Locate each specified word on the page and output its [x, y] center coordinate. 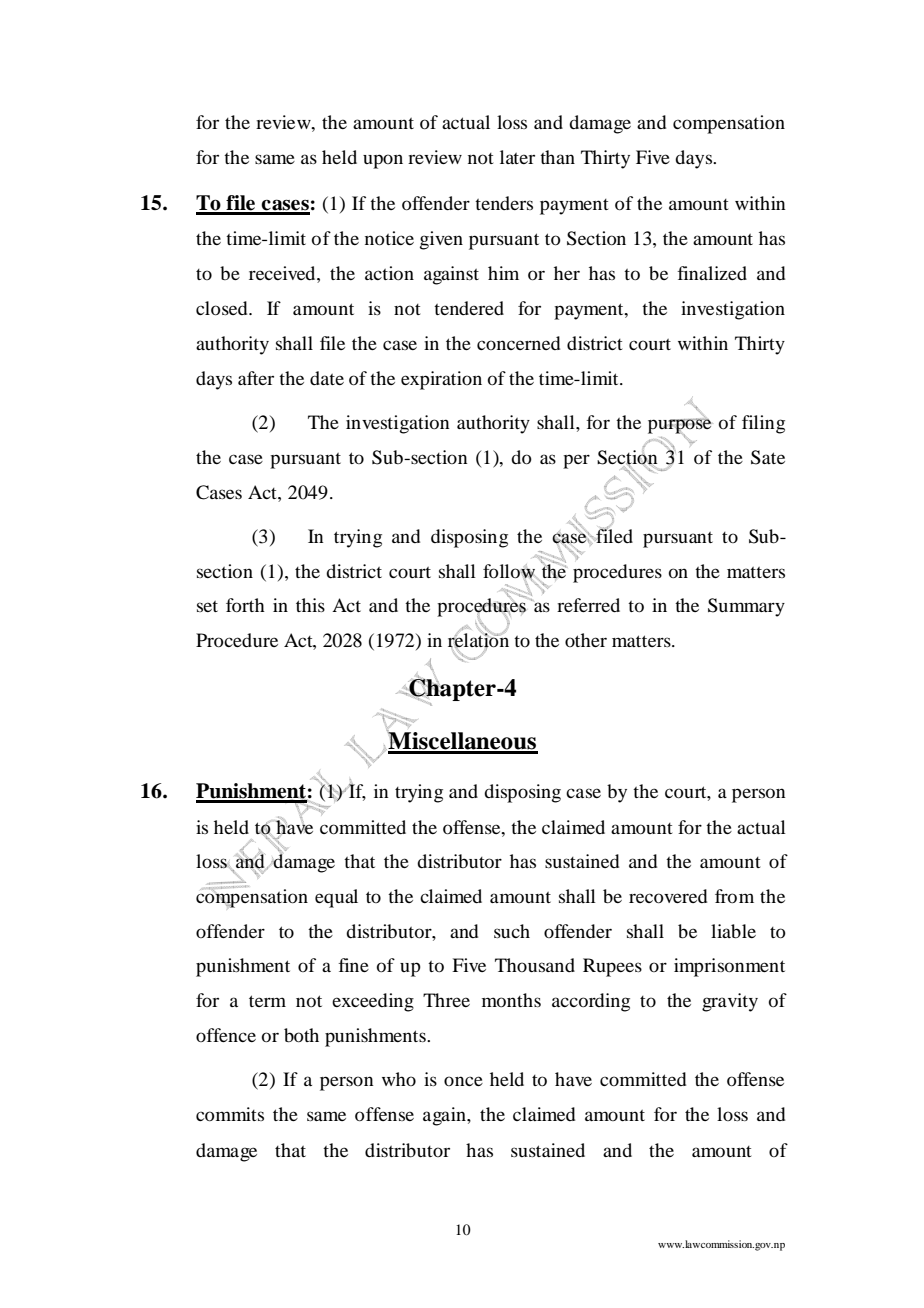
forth [245, 605]
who [399, 1079]
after [256, 378]
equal [336, 898]
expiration [441, 380]
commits [230, 1114]
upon [383, 161]
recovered [668, 896]
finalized [712, 273]
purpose [680, 427]
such [512, 931]
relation [478, 640]
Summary [746, 607]
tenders [504, 203]
